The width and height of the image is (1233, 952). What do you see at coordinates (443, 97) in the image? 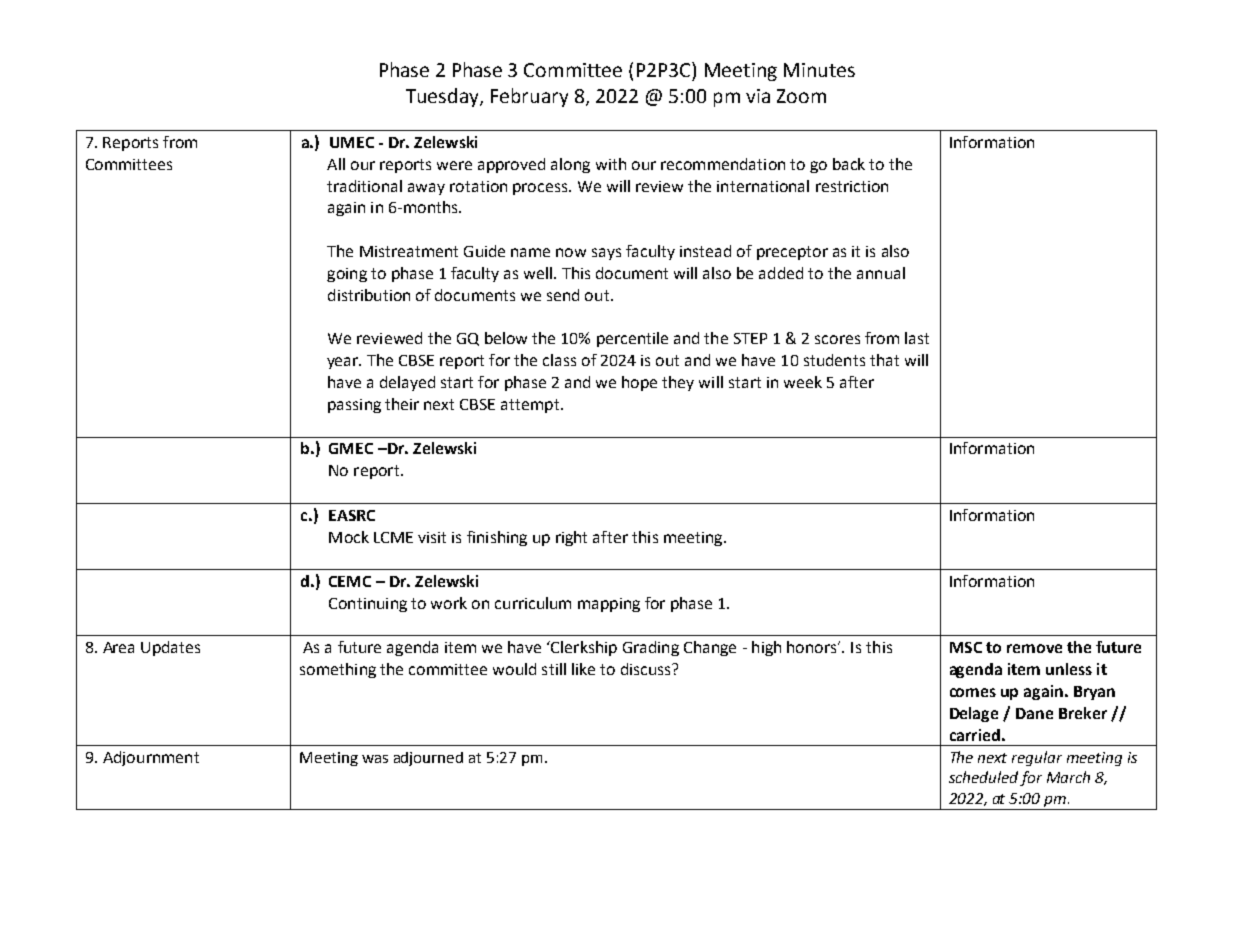
I see `Tuesday` at bounding box center [443, 97].
